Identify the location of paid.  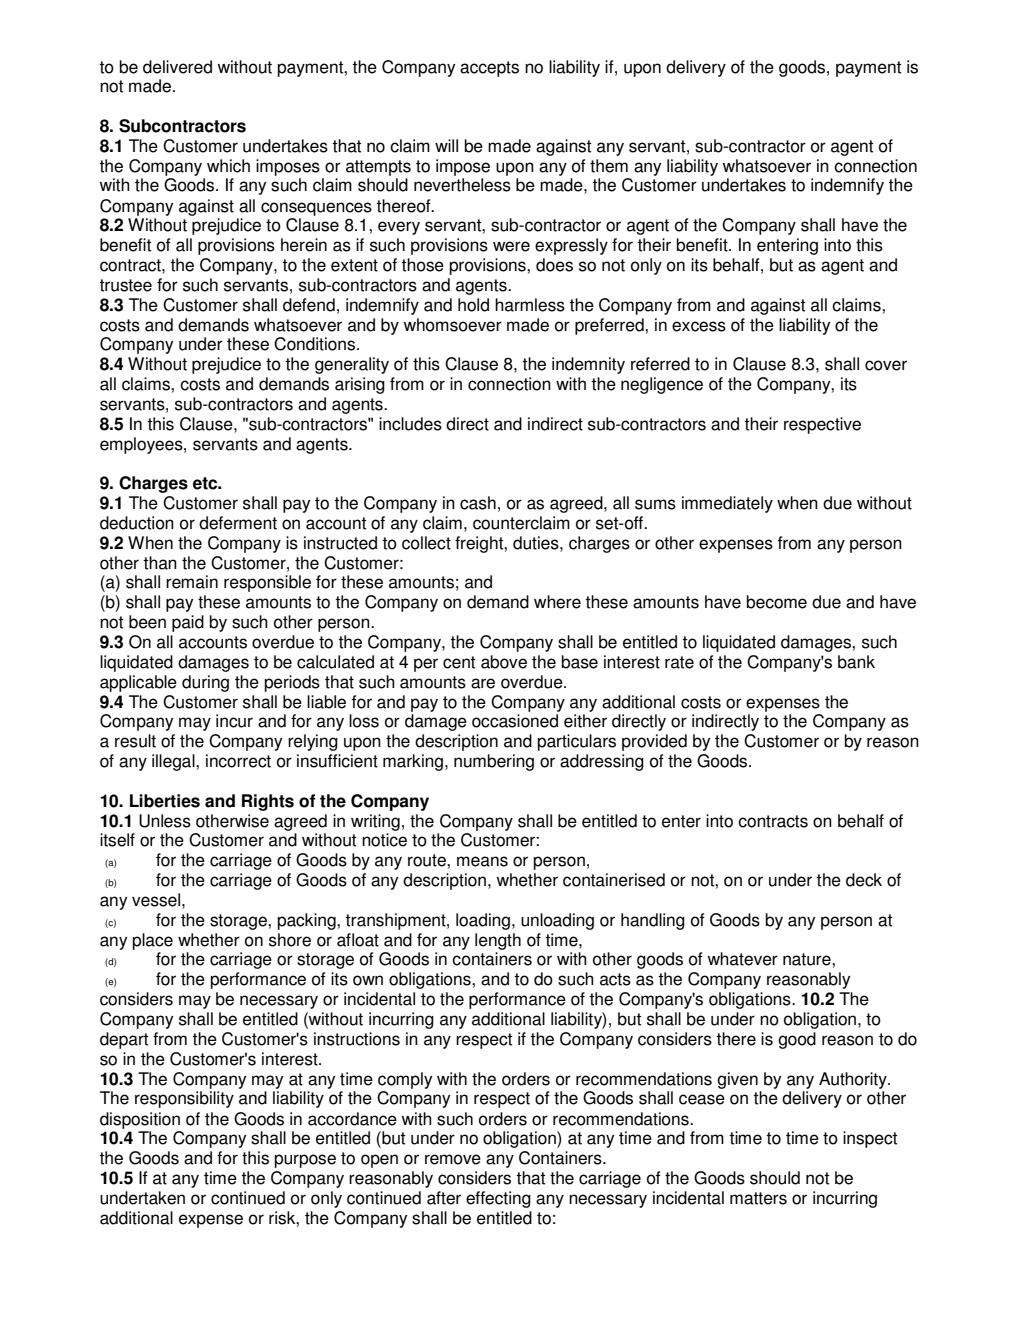
(188, 623).
